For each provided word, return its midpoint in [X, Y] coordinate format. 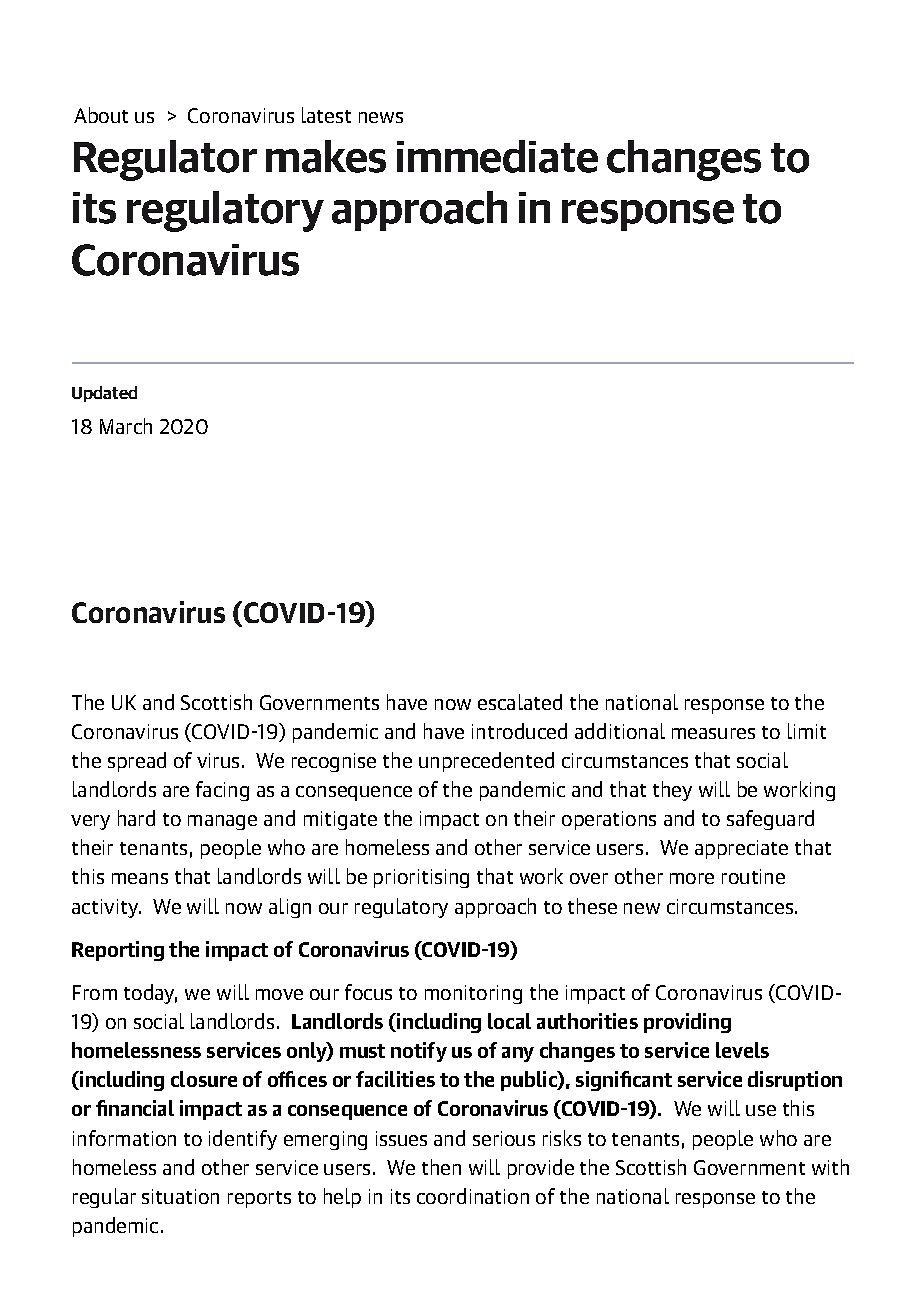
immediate [497, 156]
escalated [520, 702]
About [101, 115]
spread [137, 762]
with [830, 1167]
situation [180, 1196]
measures [713, 733]
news [381, 117]
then [441, 1167]
